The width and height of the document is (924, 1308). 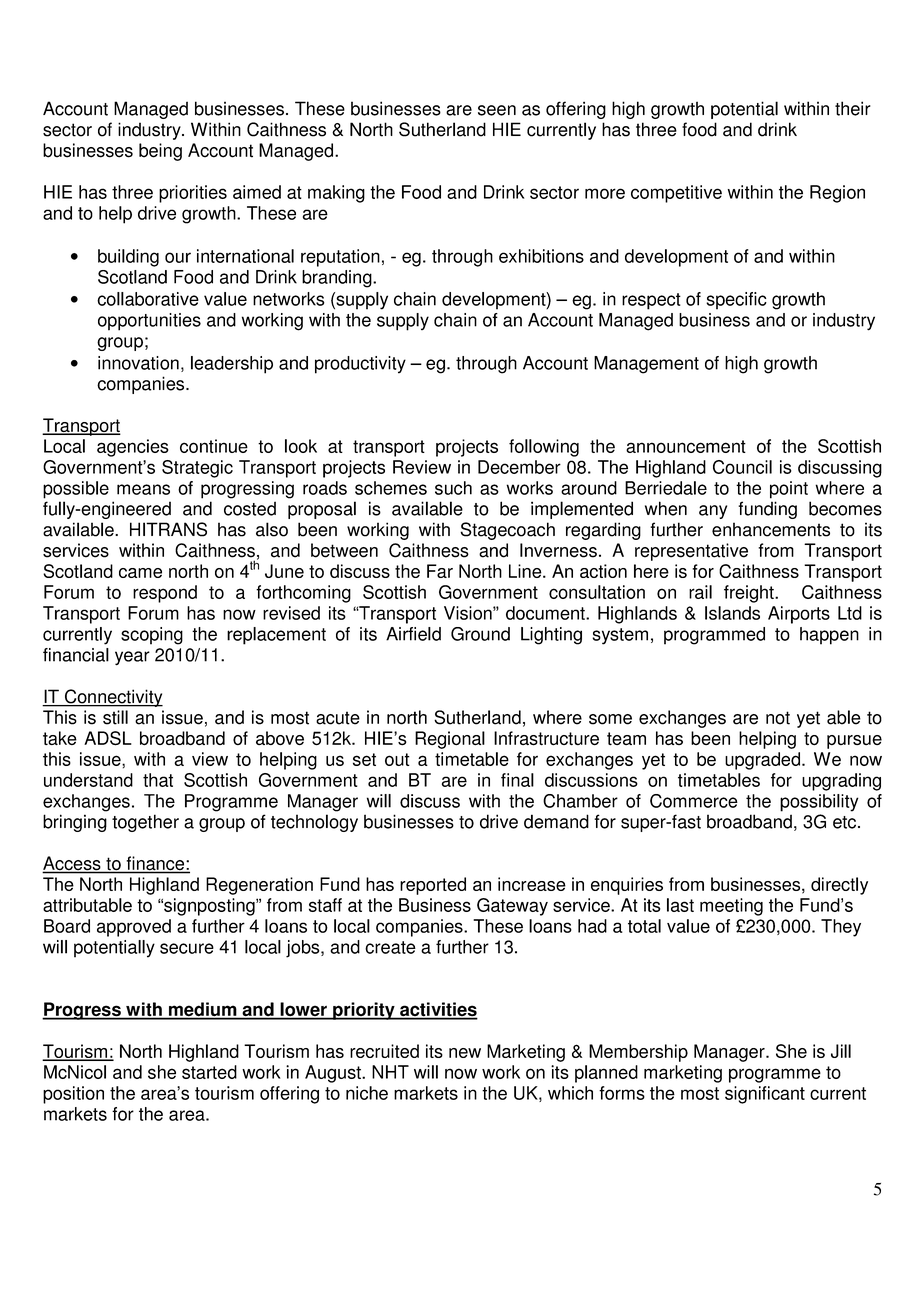 I want to click on not, so click(x=778, y=718).
